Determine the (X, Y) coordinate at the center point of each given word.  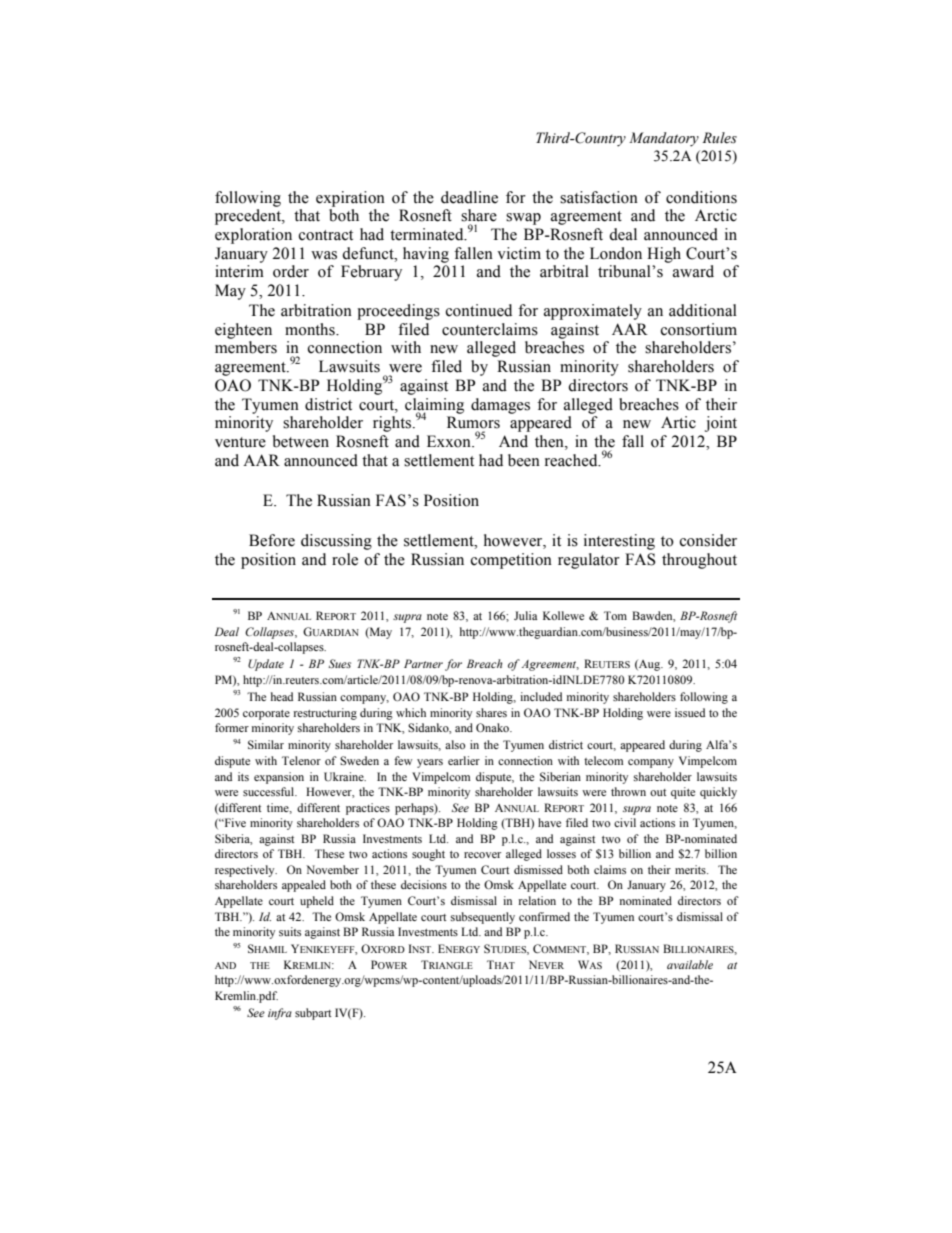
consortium (699, 329)
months (311, 329)
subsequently (483, 918)
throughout (699, 561)
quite (683, 793)
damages (500, 406)
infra (280, 1014)
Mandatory (664, 139)
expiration (350, 199)
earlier (464, 760)
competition (511, 561)
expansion (279, 778)
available (690, 964)
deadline (469, 197)
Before (272, 540)
